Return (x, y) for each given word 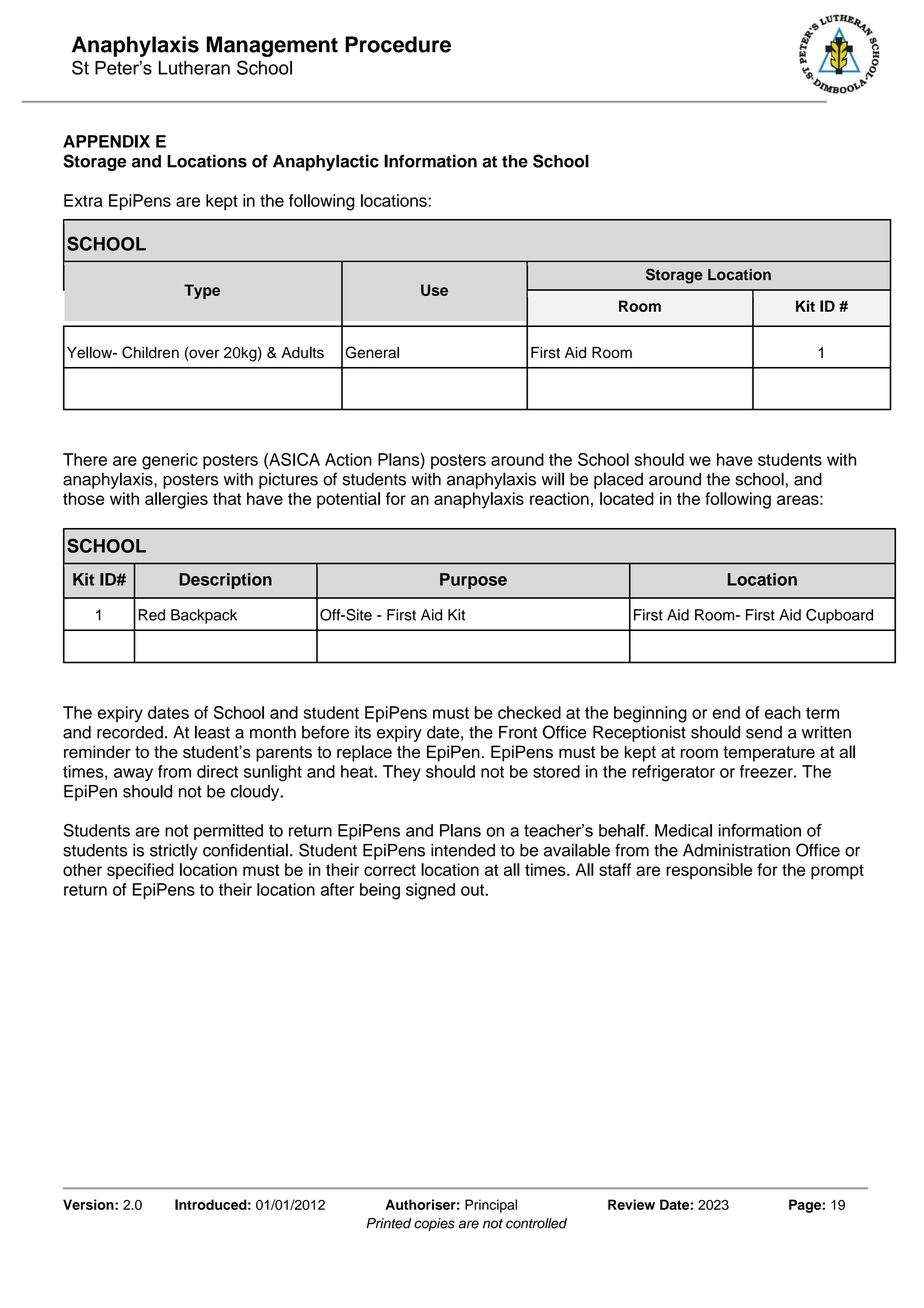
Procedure (398, 44)
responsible (709, 871)
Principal (491, 1206)
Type (202, 291)
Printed (389, 1223)
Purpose (473, 581)
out (473, 890)
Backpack (204, 616)
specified (140, 871)
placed (618, 480)
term (822, 713)
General (372, 352)
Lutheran (194, 68)
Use (434, 290)
